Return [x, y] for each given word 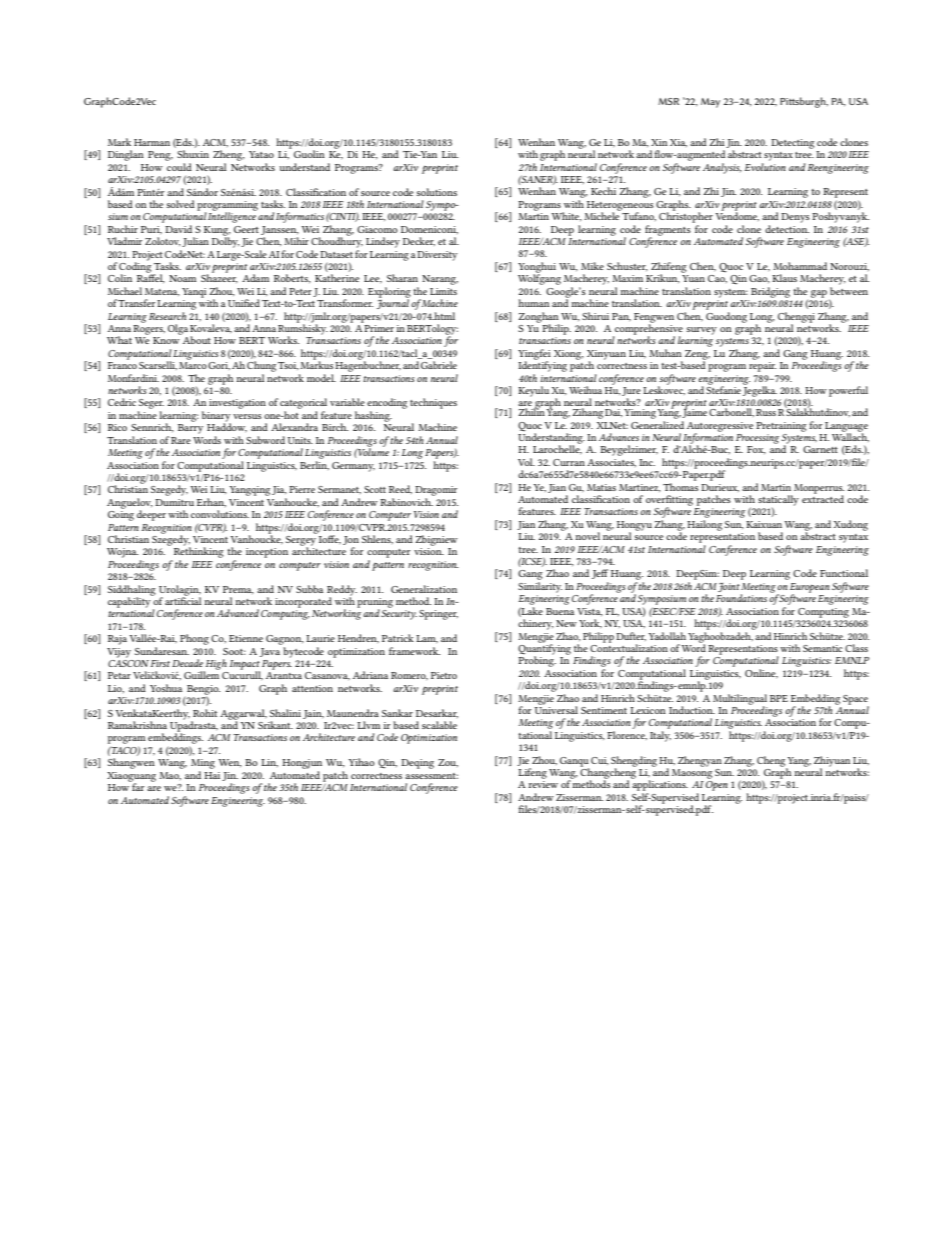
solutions [436, 192]
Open [717, 786]
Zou [448, 763]
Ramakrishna [137, 725]
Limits [443, 291]
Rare [181, 440]
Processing [757, 439]
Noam [182, 278]
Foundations [743, 598]
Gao [759, 279]
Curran [569, 462]
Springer [438, 615]
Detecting [792, 144]
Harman [152, 142]
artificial [183, 600]
